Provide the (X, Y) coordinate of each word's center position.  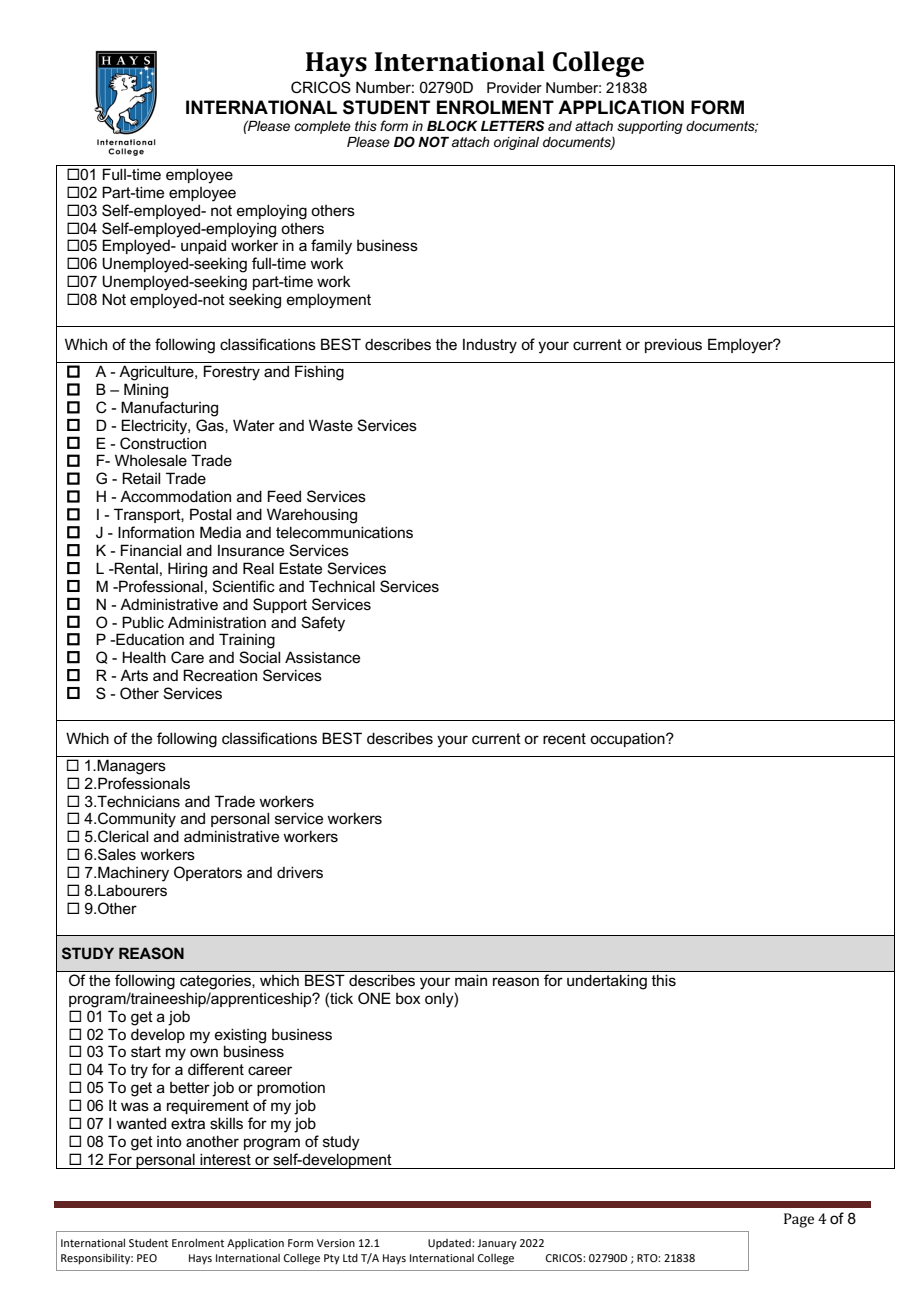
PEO (147, 1258)
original (516, 143)
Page (799, 1220)
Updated (450, 1244)
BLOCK (452, 125)
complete (322, 127)
